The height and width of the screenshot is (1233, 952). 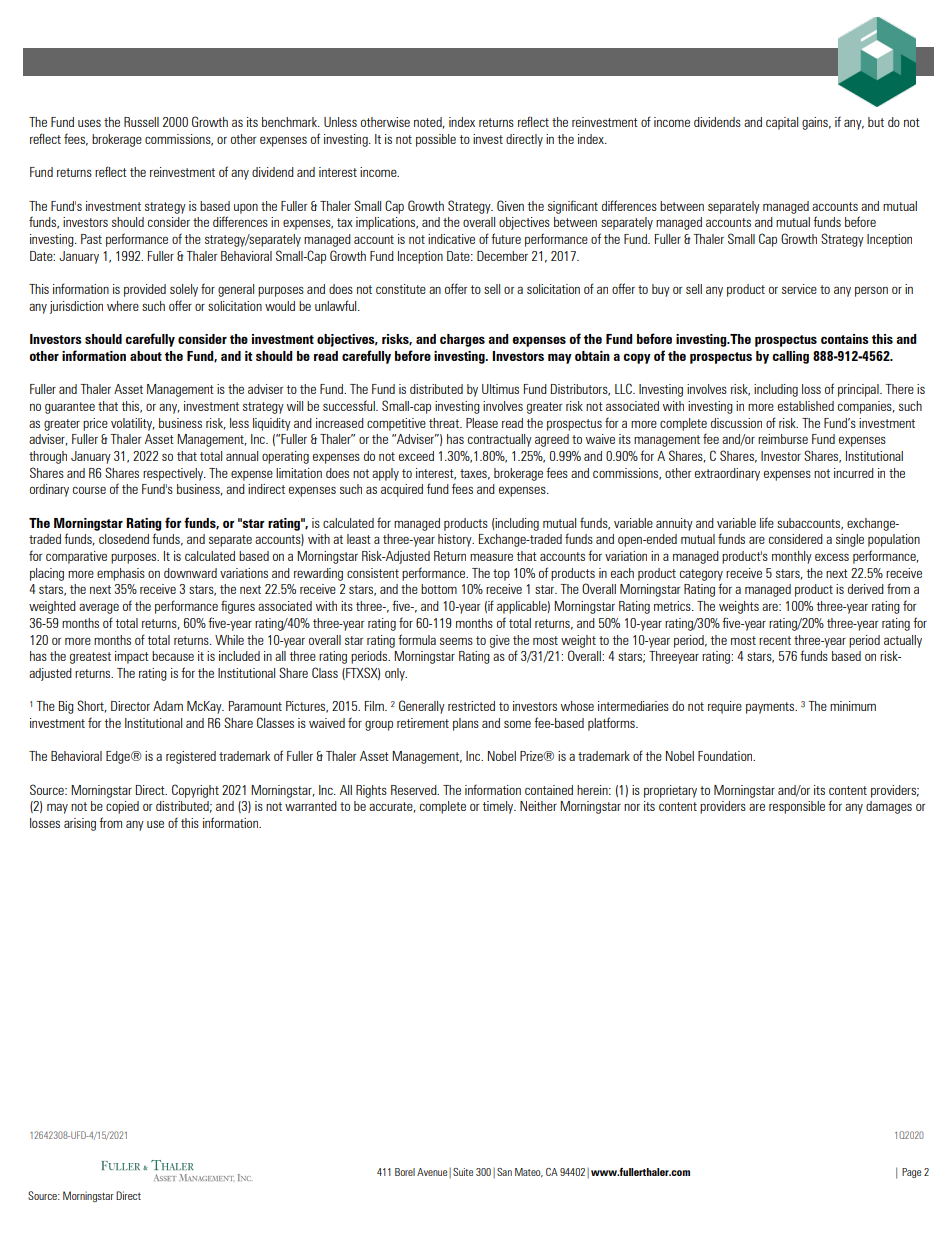 What do you see at coordinates (782, 123) in the screenshot?
I see `capital` at bounding box center [782, 123].
